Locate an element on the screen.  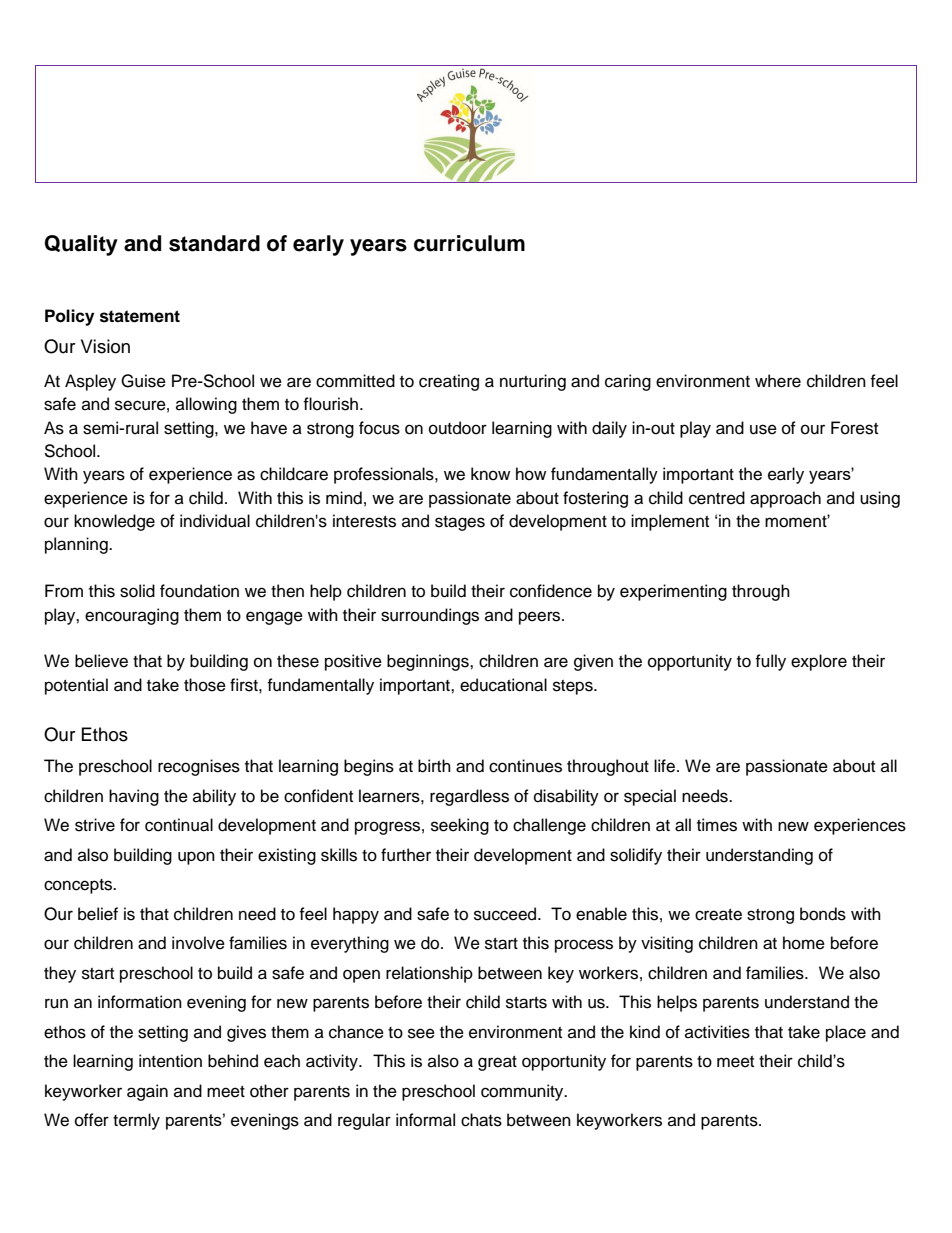
upon is located at coordinates (196, 858).
